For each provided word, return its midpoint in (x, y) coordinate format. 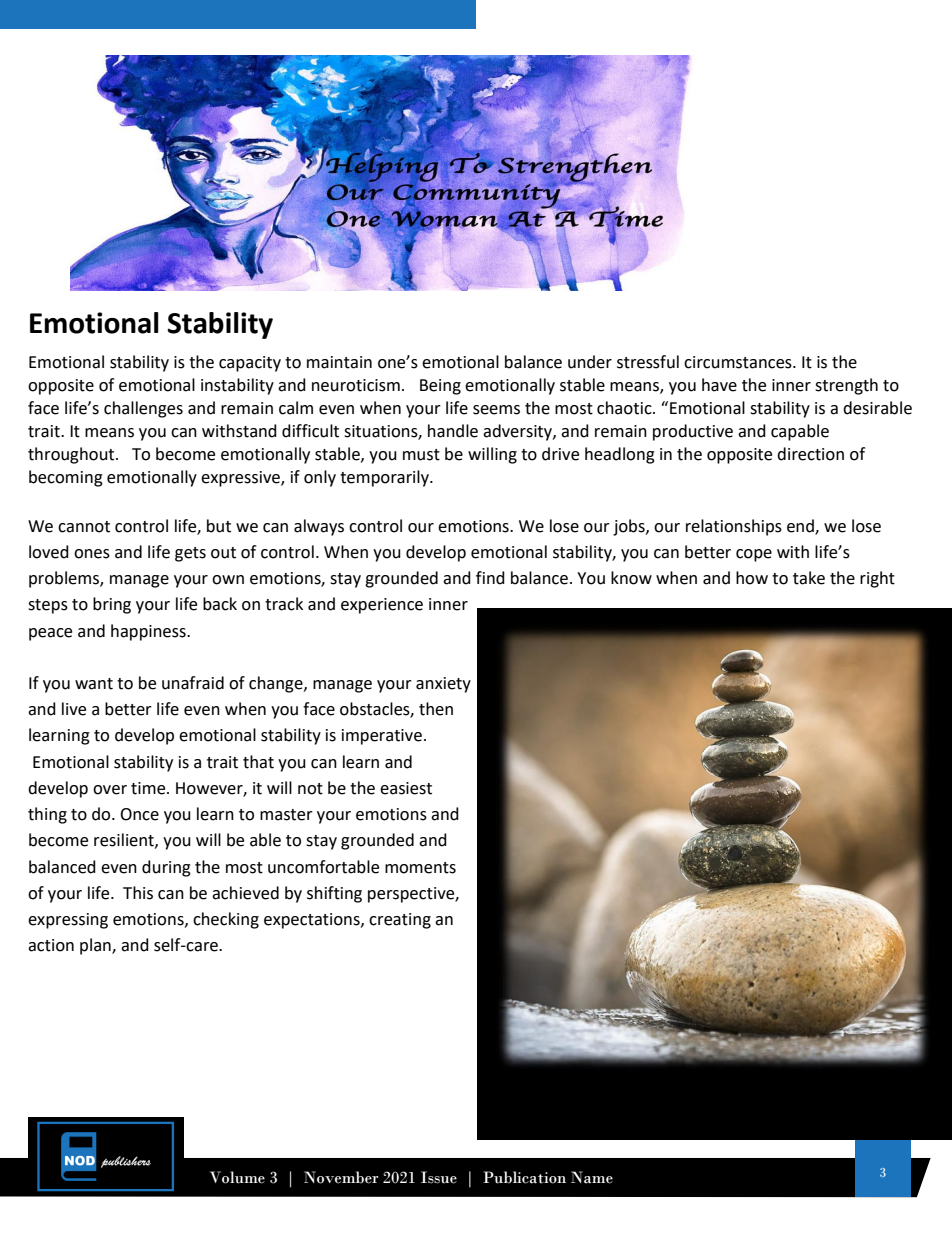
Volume (237, 1177)
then (436, 709)
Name (592, 1177)
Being (440, 387)
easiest (406, 788)
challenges (143, 409)
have (719, 385)
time (149, 788)
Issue (439, 1177)
